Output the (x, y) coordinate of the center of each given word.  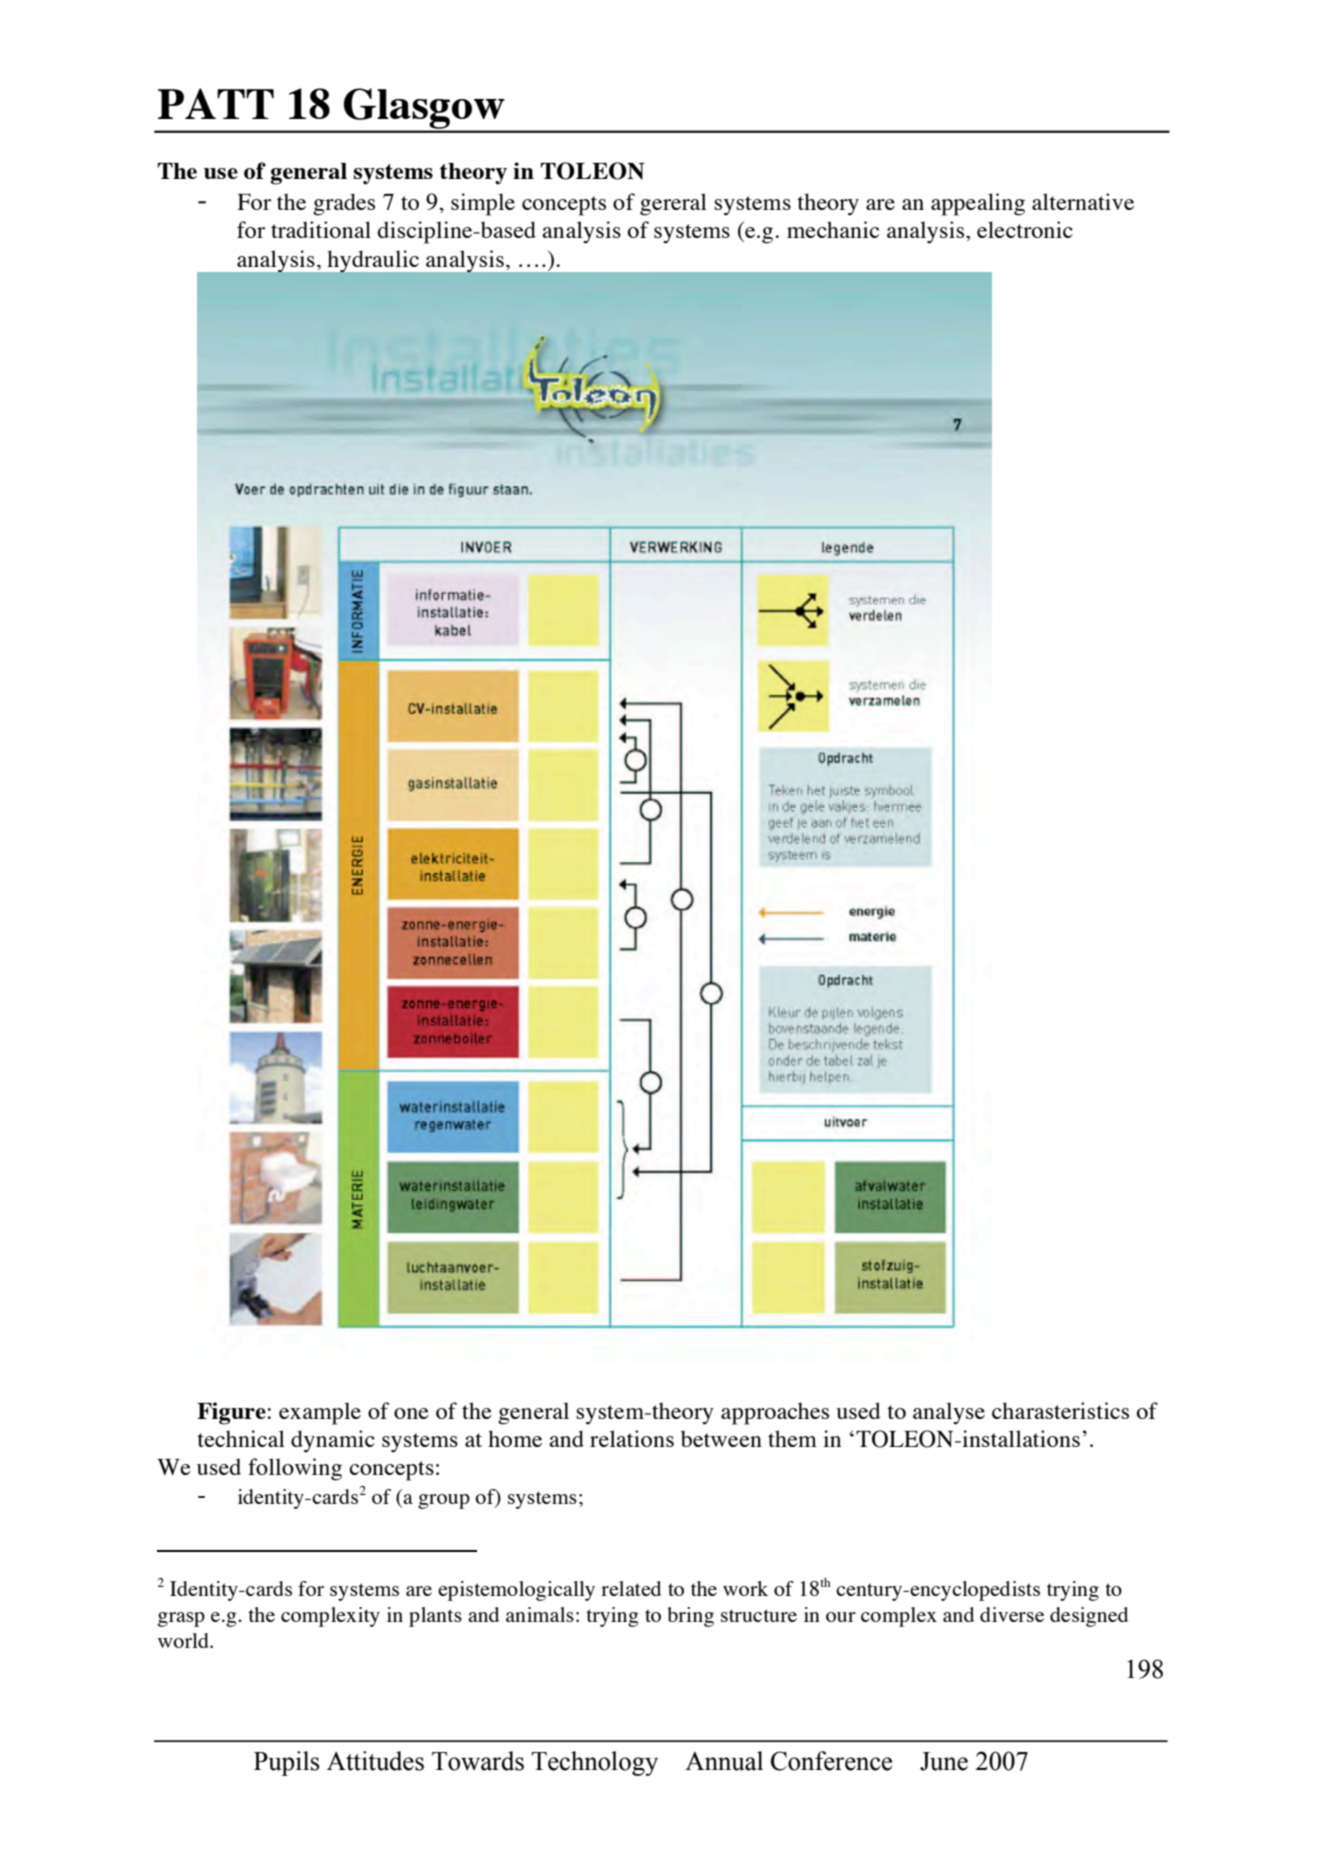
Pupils (287, 1763)
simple (483, 204)
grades (344, 204)
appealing (978, 204)
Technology (594, 1763)
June (944, 1761)
